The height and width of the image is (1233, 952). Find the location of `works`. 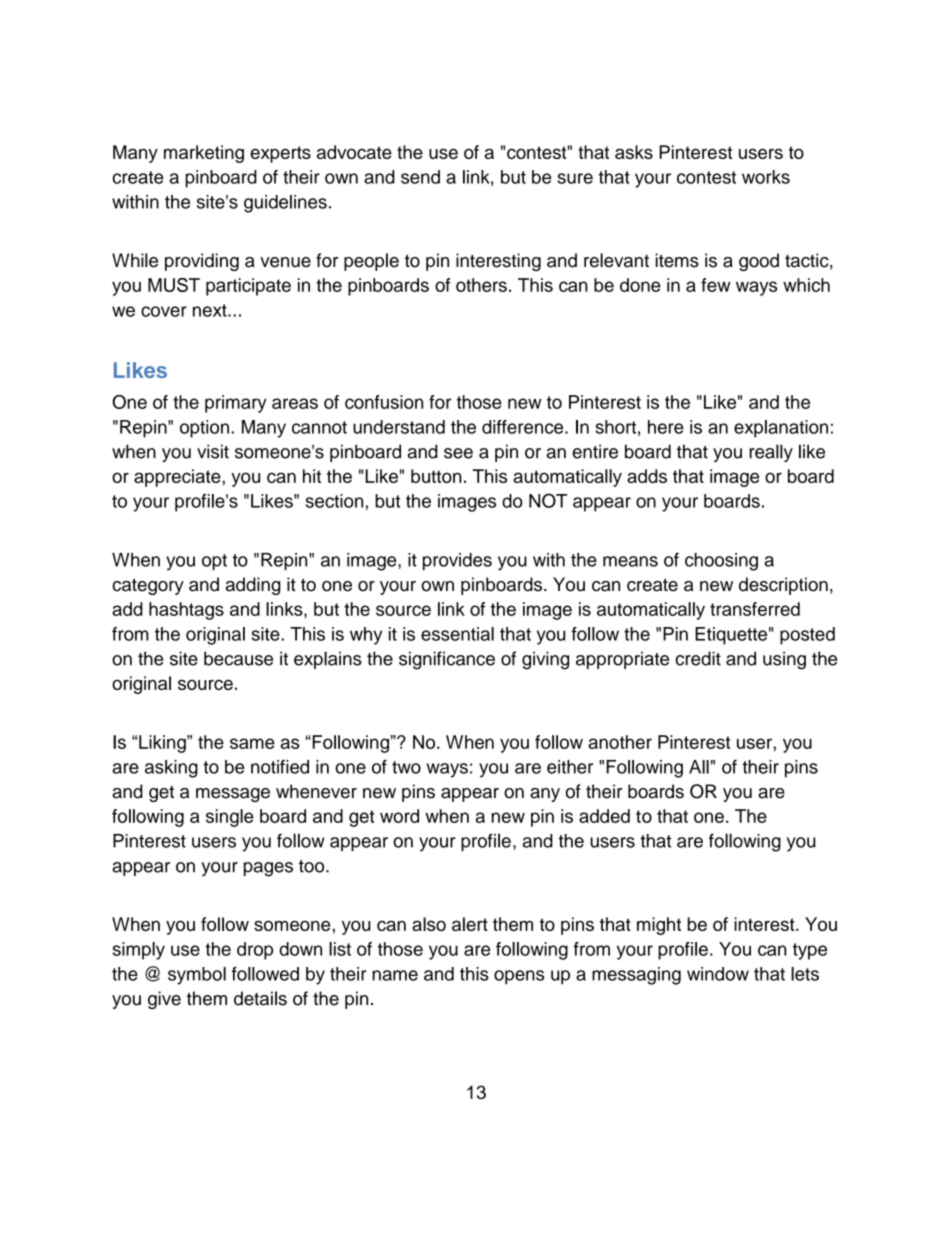

works is located at coordinates (766, 177).
